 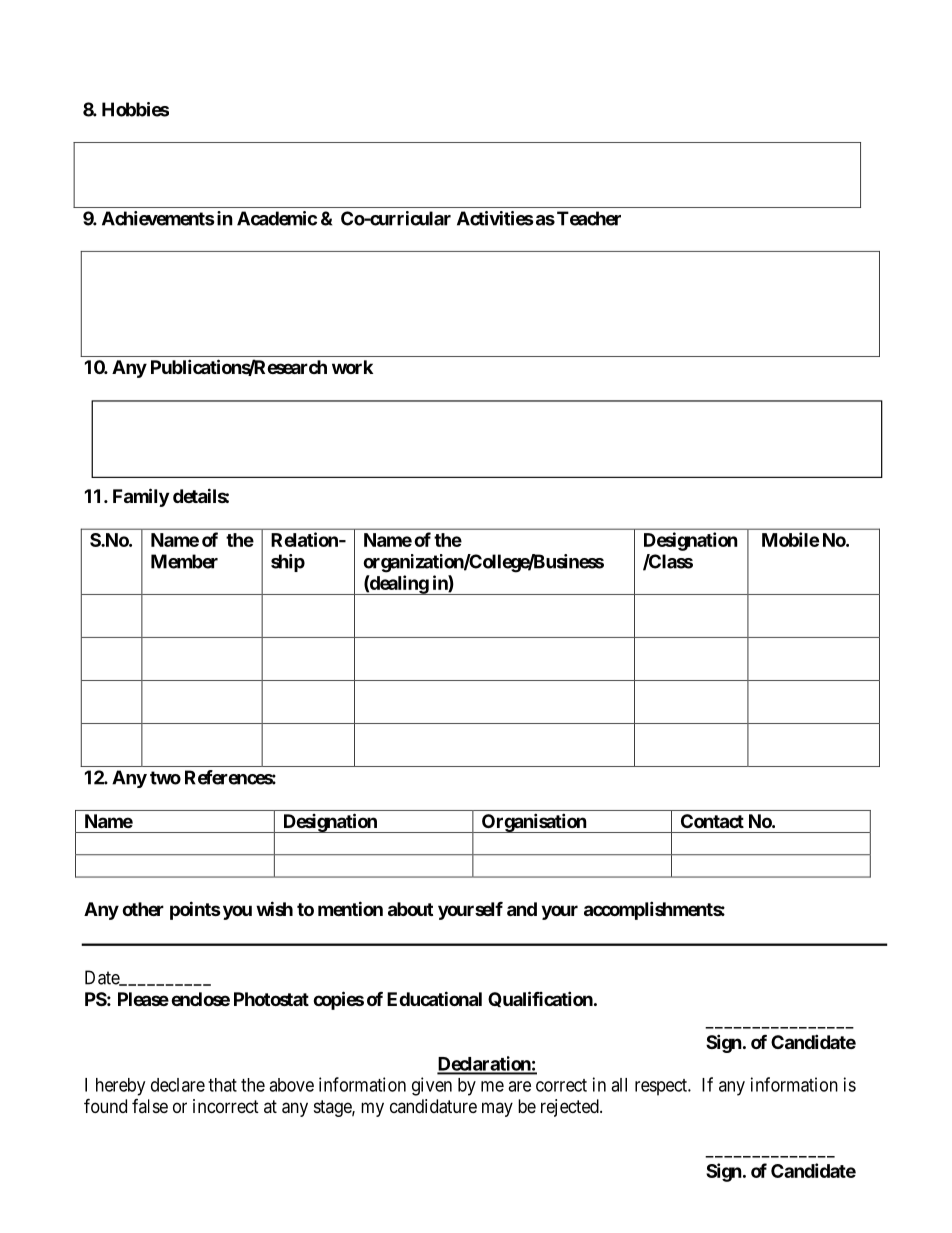 What do you see at coordinates (712, 821) in the page?
I see `Contact` at bounding box center [712, 821].
